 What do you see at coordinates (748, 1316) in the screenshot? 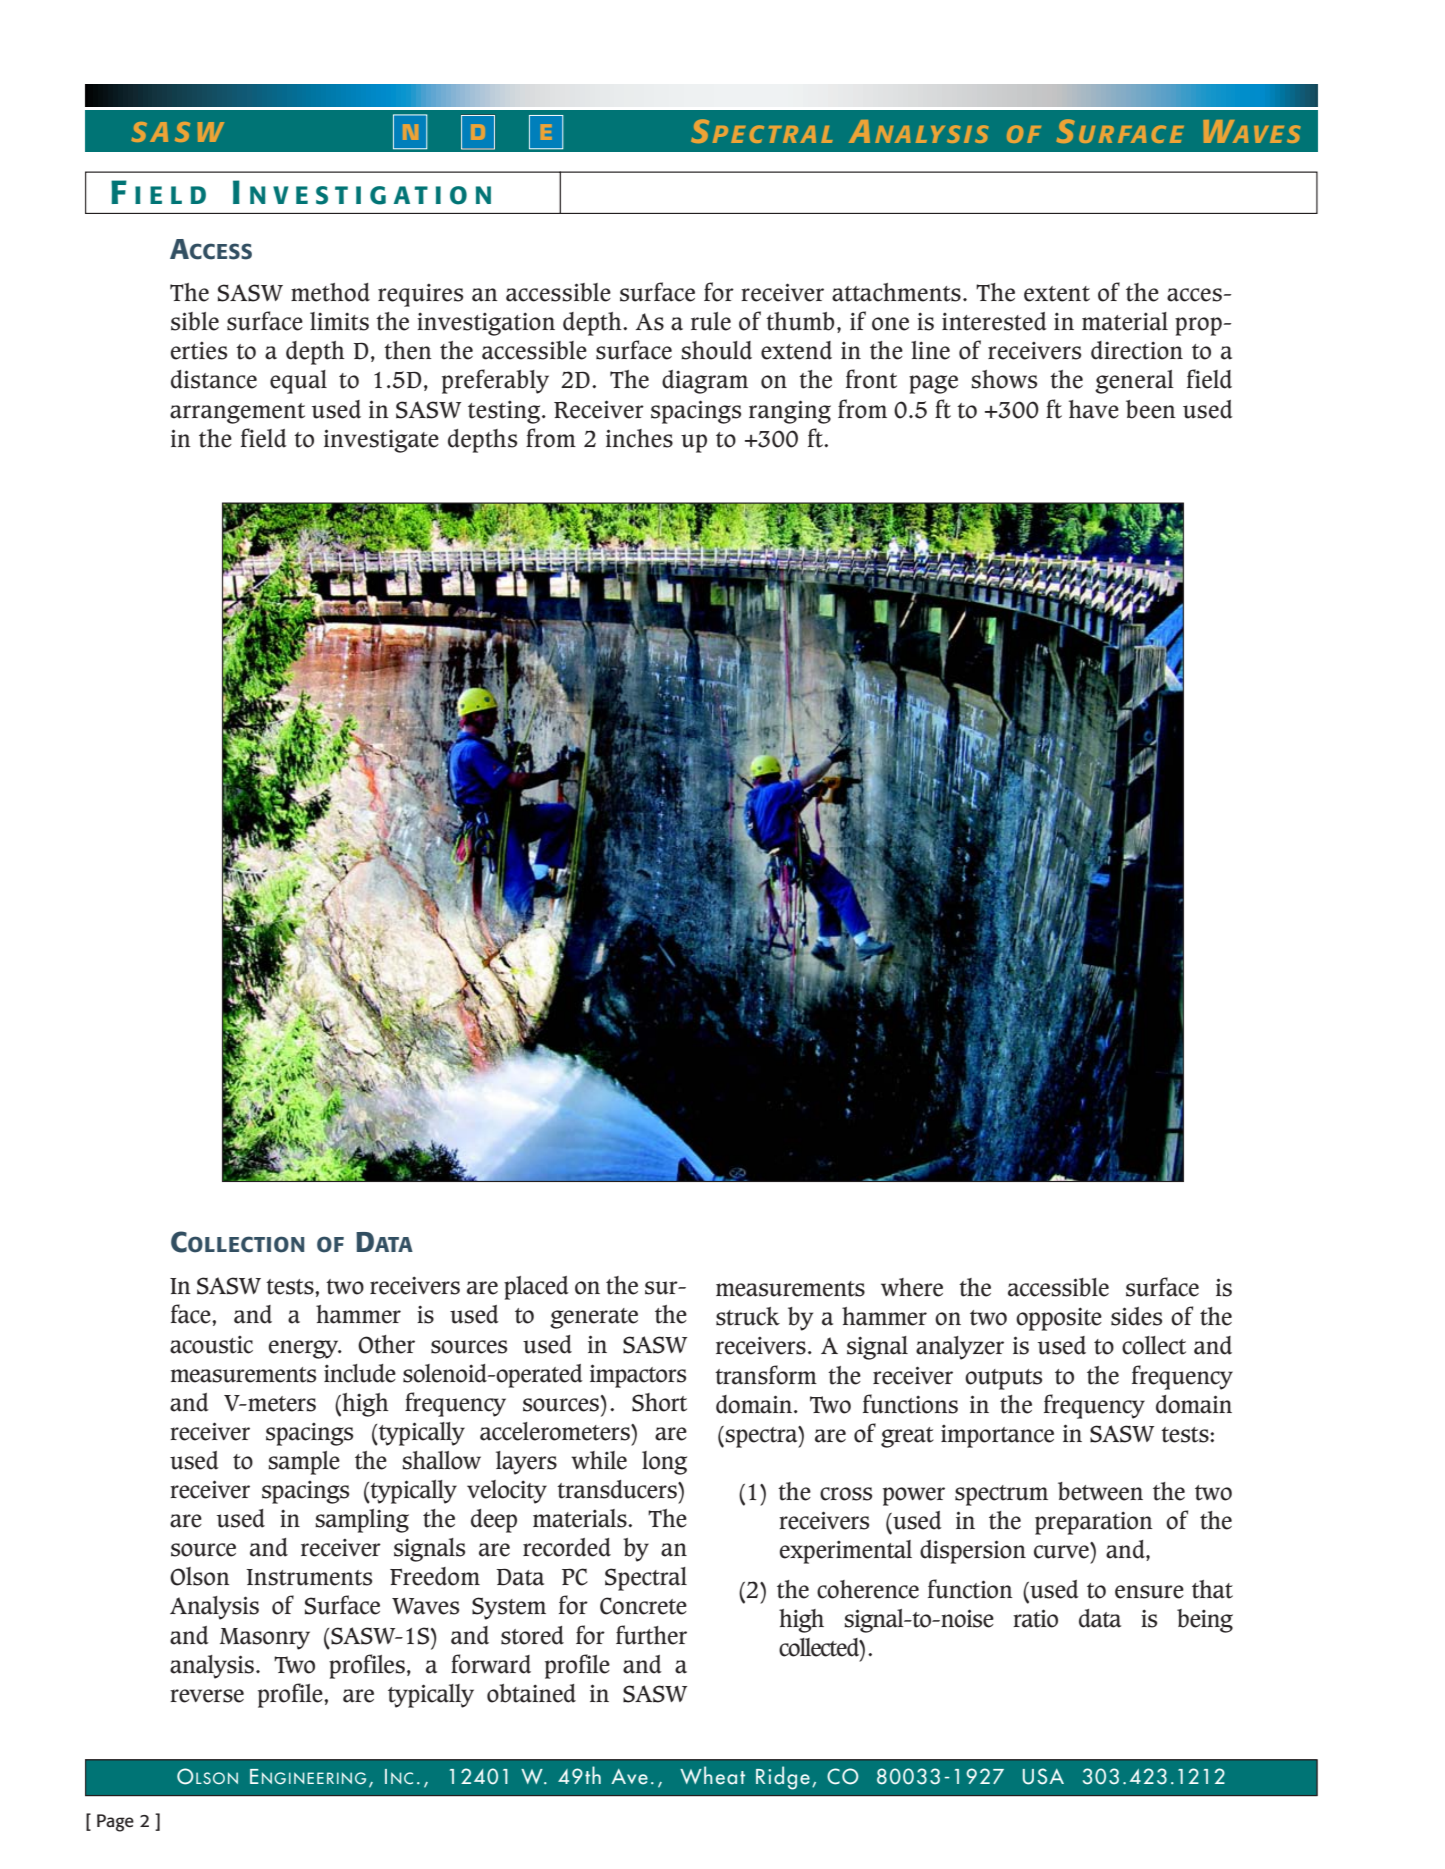
I see `struck` at bounding box center [748, 1316].
